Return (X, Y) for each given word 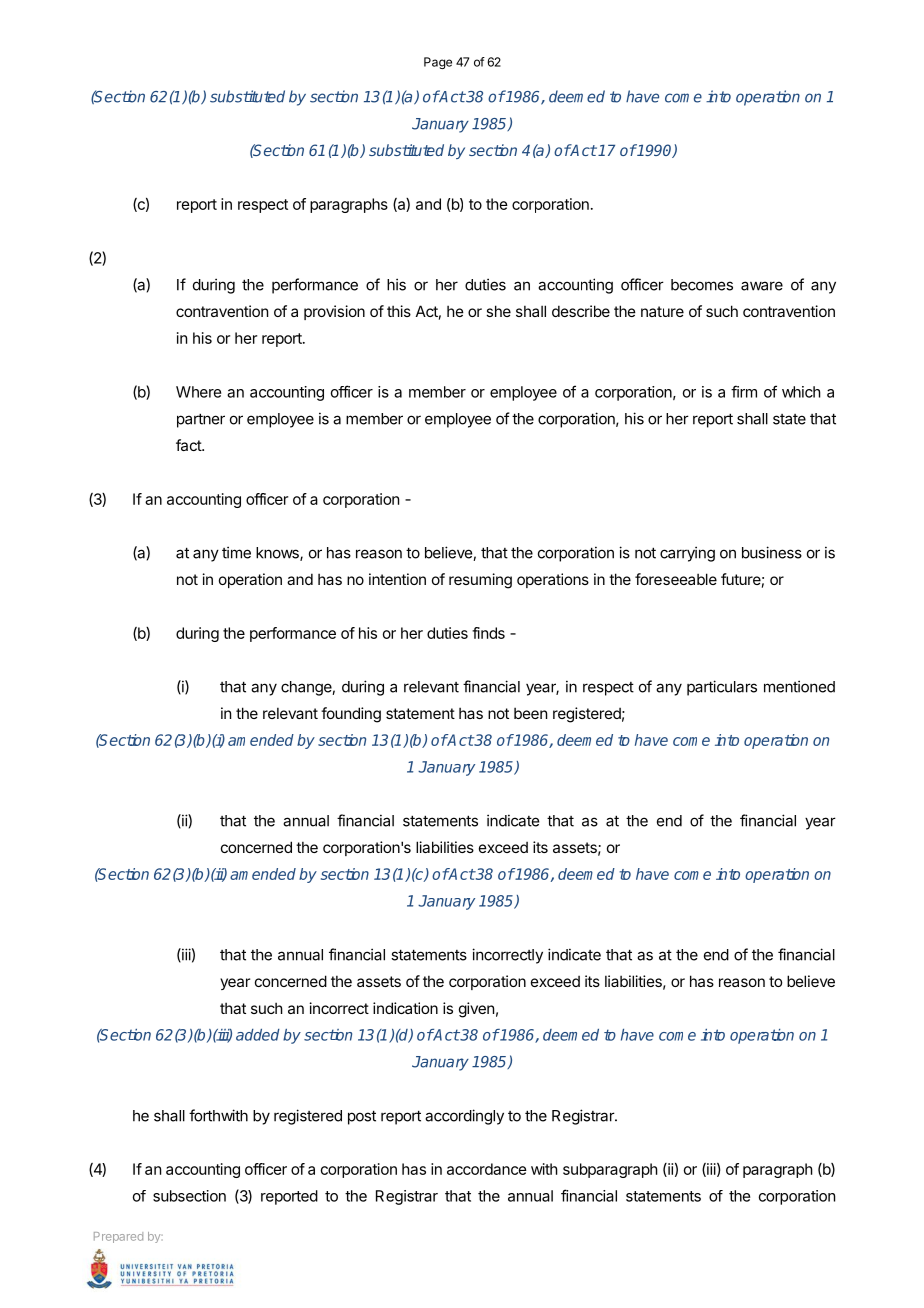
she (498, 311)
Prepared (118, 1237)
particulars (722, 688)
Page (438, 63)
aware (762, 286)
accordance (487, 1169)
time (236, 552)
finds (488, 633)
